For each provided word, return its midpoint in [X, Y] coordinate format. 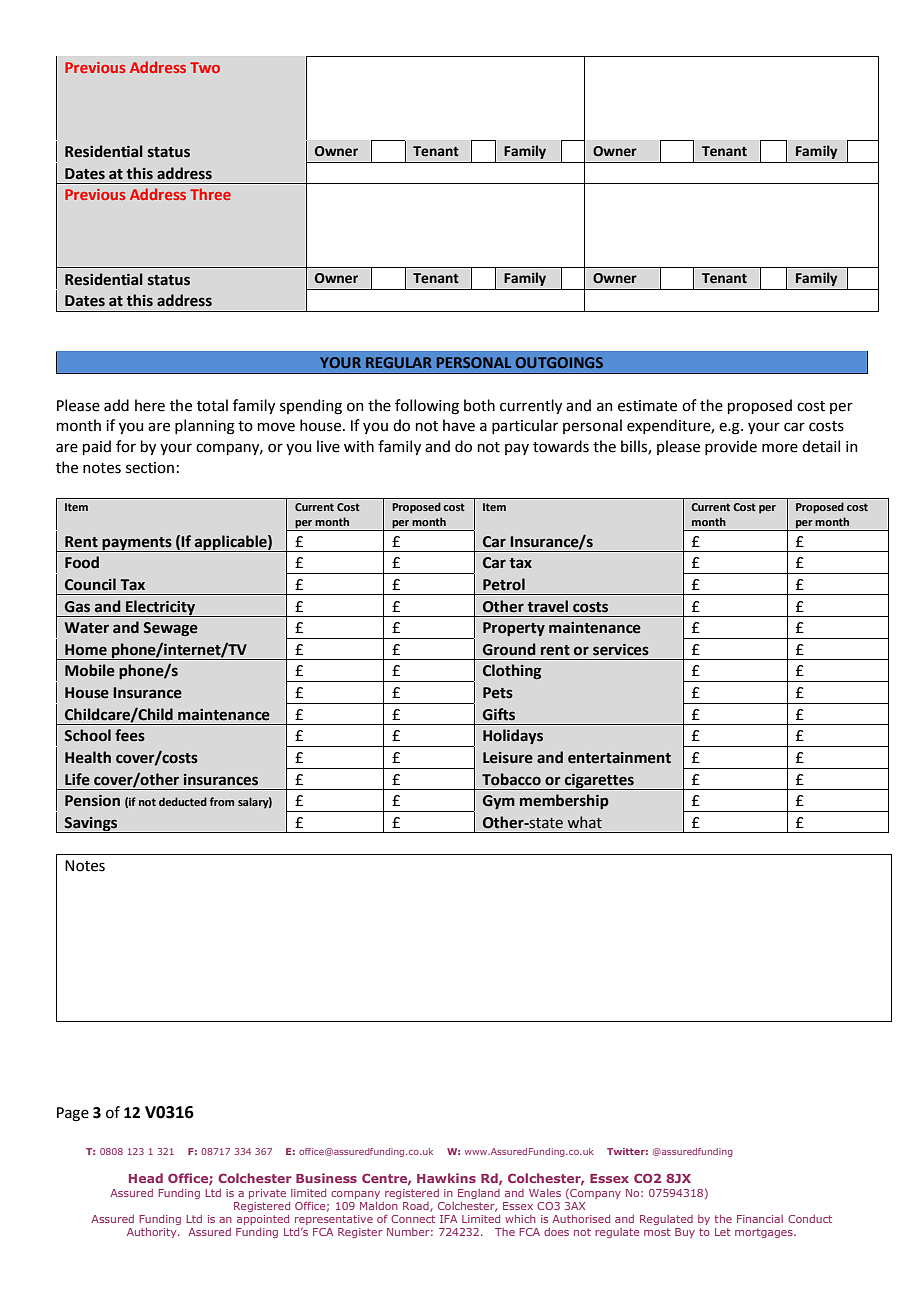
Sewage [170, 629]
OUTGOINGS [559, 362]
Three [210, 194]
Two [205, 67]
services [621, 650]
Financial [760, 1219]
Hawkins [446, 1178]
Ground [509, 649]
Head [146, 1178]
